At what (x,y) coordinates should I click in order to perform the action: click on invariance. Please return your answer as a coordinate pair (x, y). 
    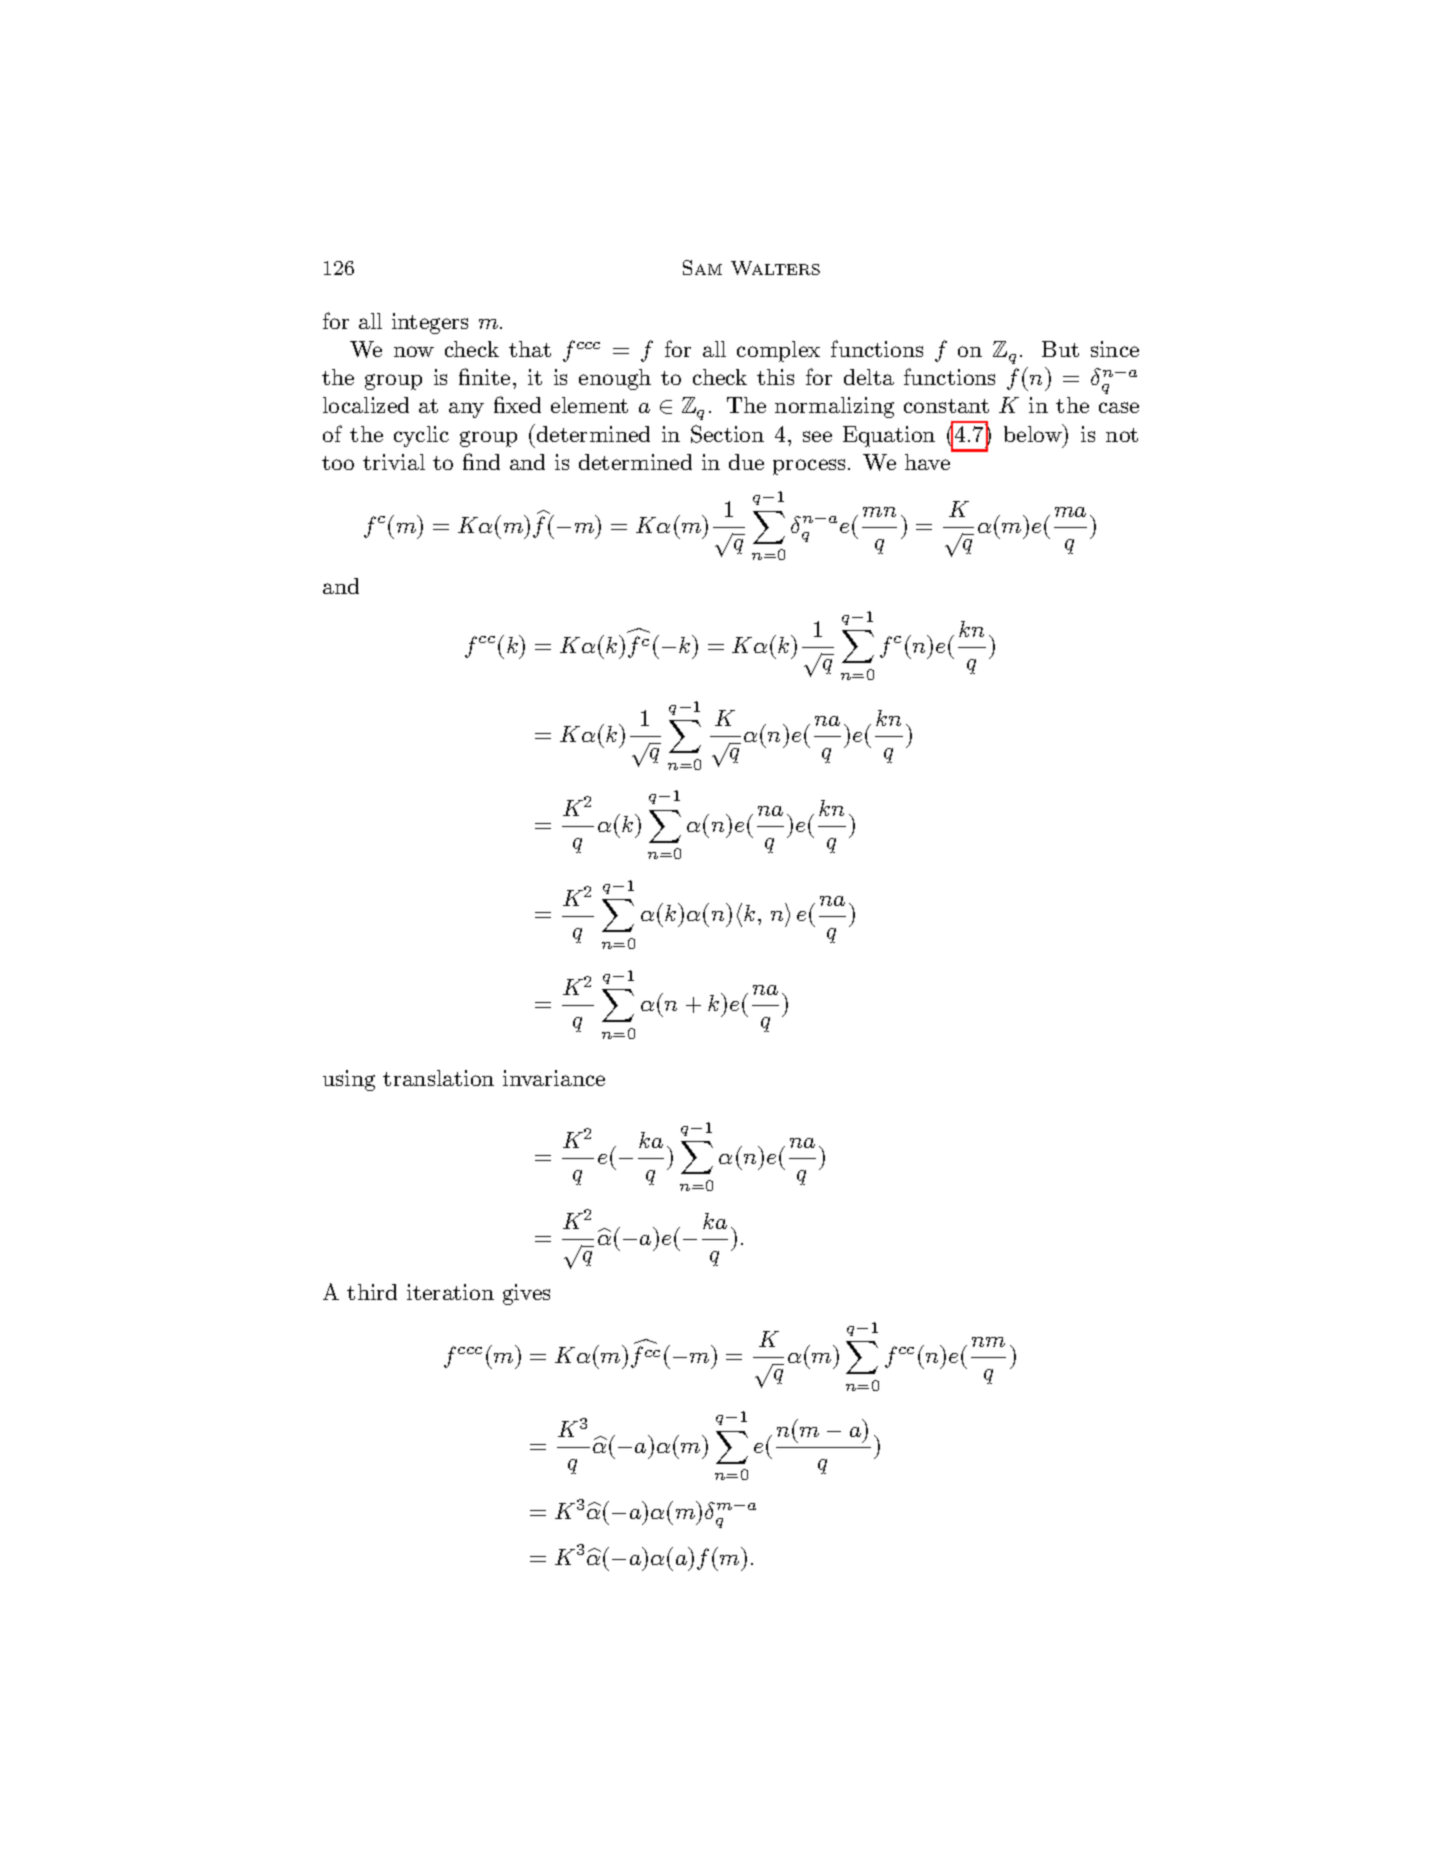
    Looking at the image, I should click on (554, 1078).
